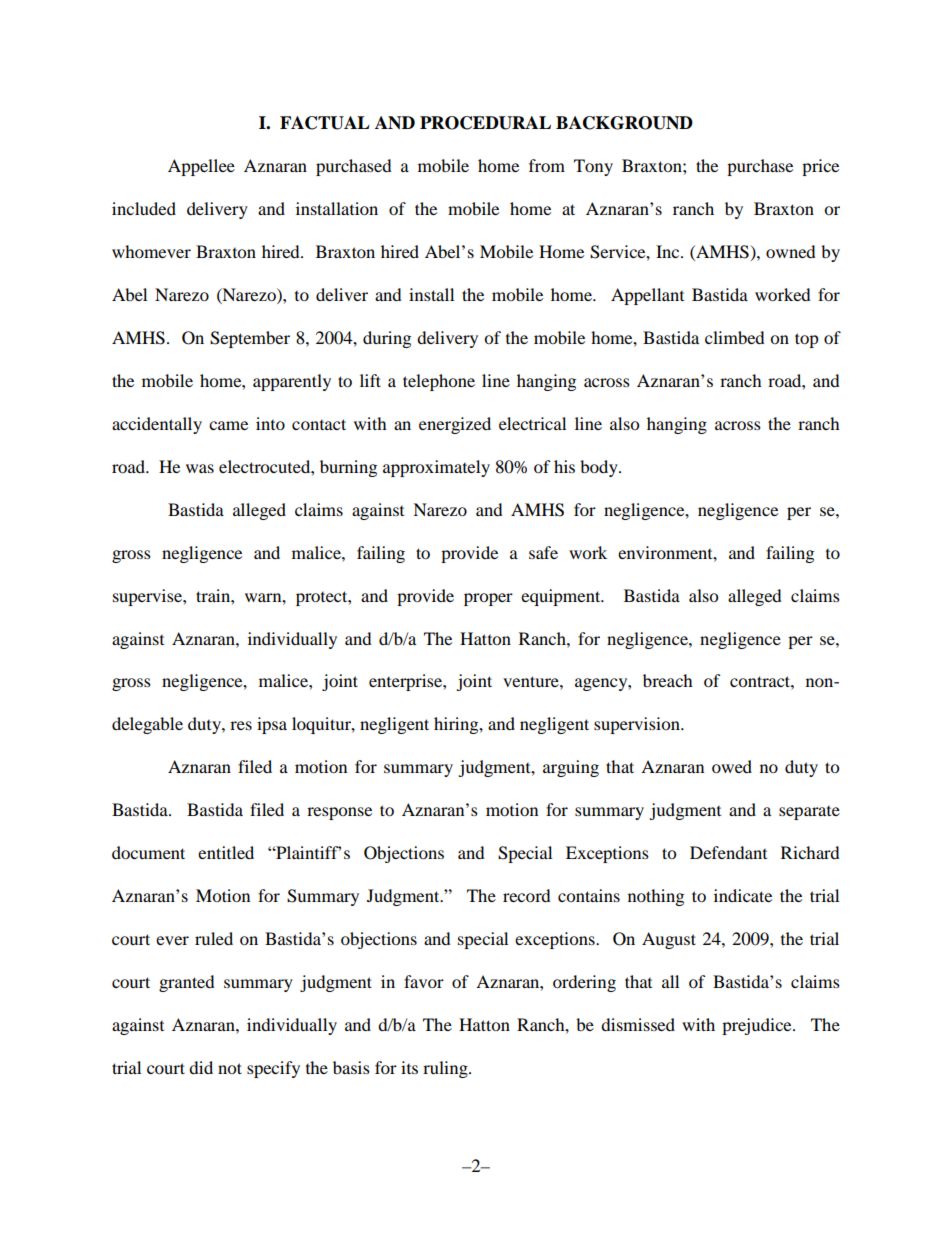  Describe the element at coordinates (488, 599) in the image. I see `proper` at that location.
